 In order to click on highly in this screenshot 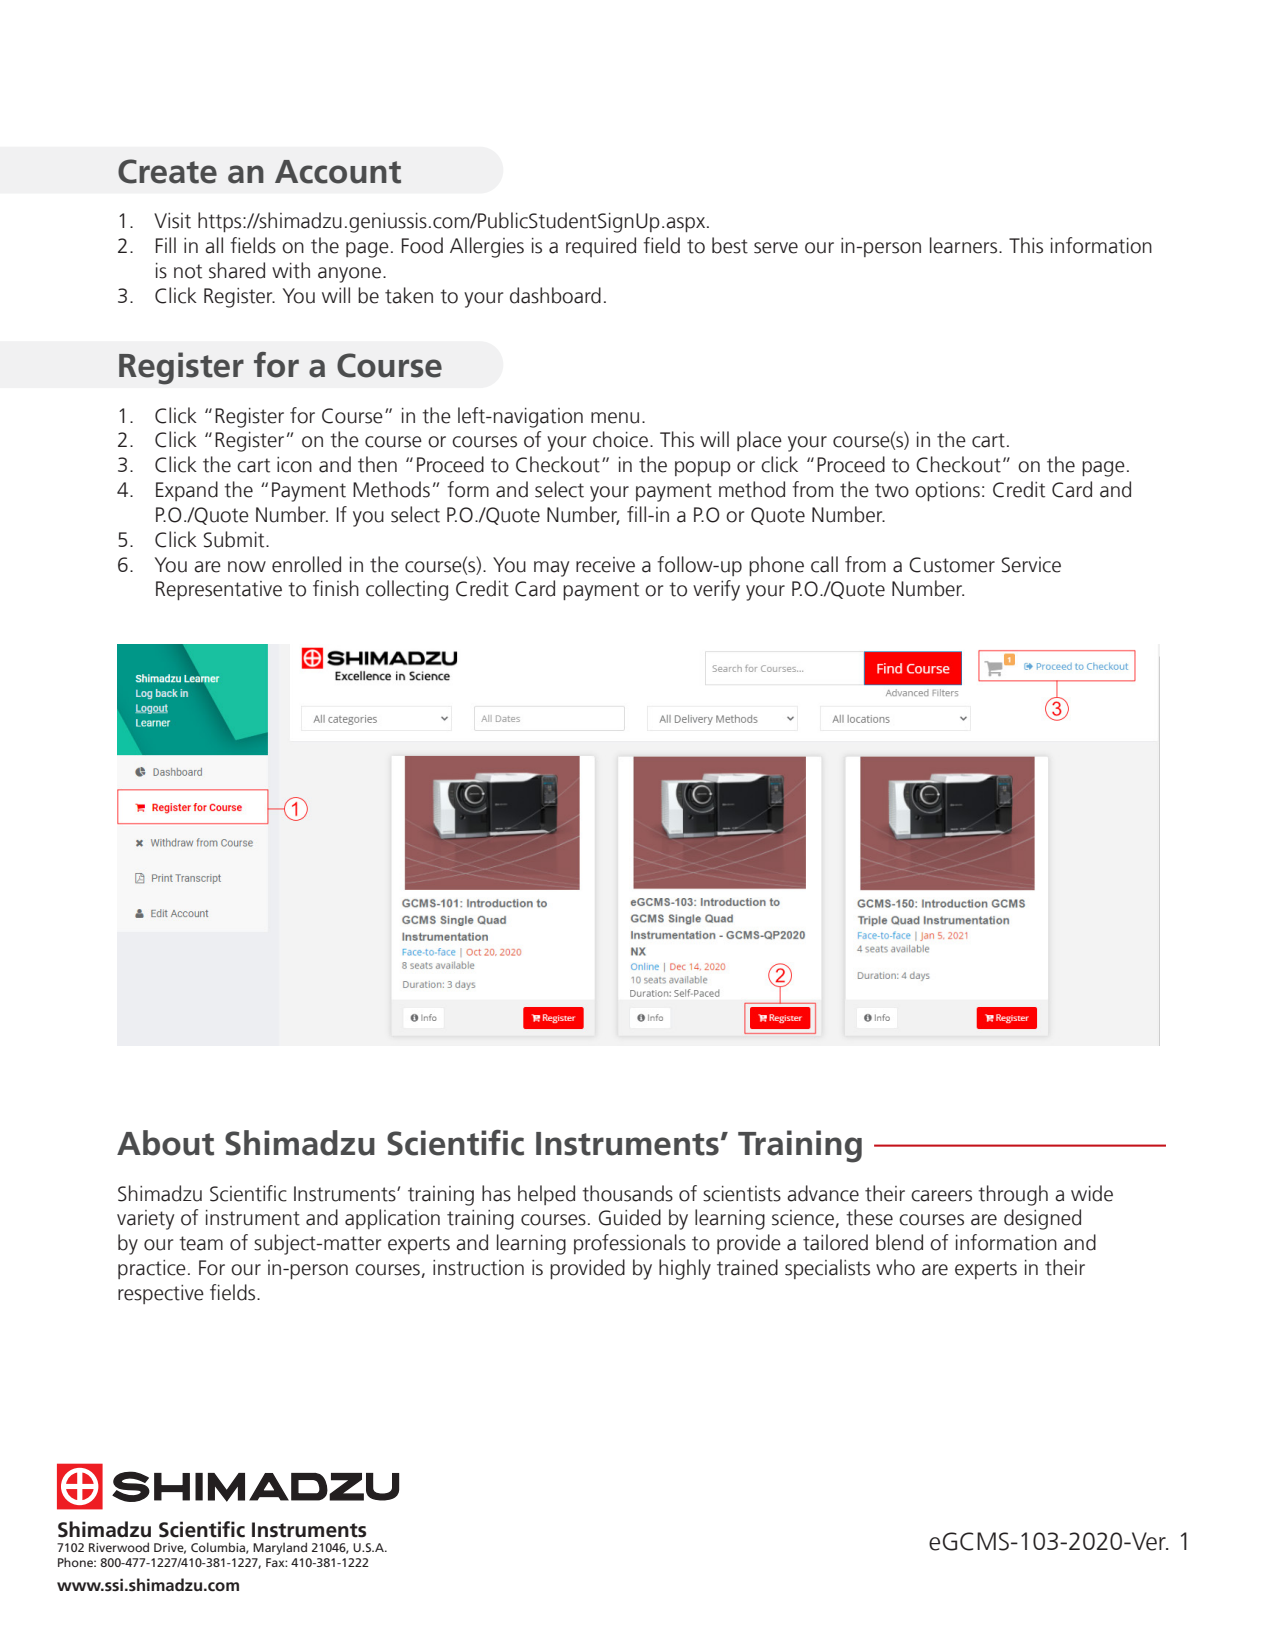, I will do `click(685, 1269)`.
